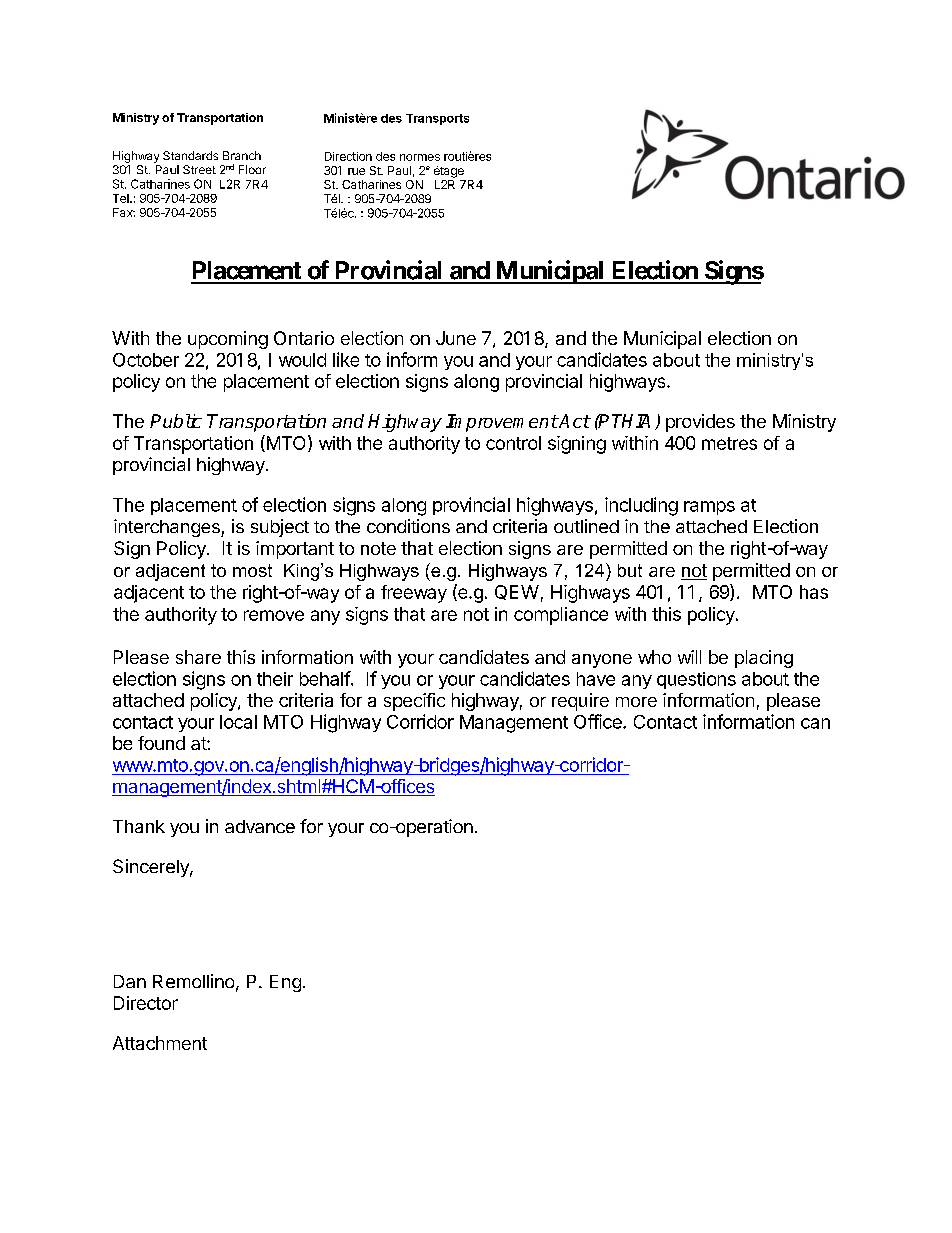  I want to click on Public, so click(176, 421).
